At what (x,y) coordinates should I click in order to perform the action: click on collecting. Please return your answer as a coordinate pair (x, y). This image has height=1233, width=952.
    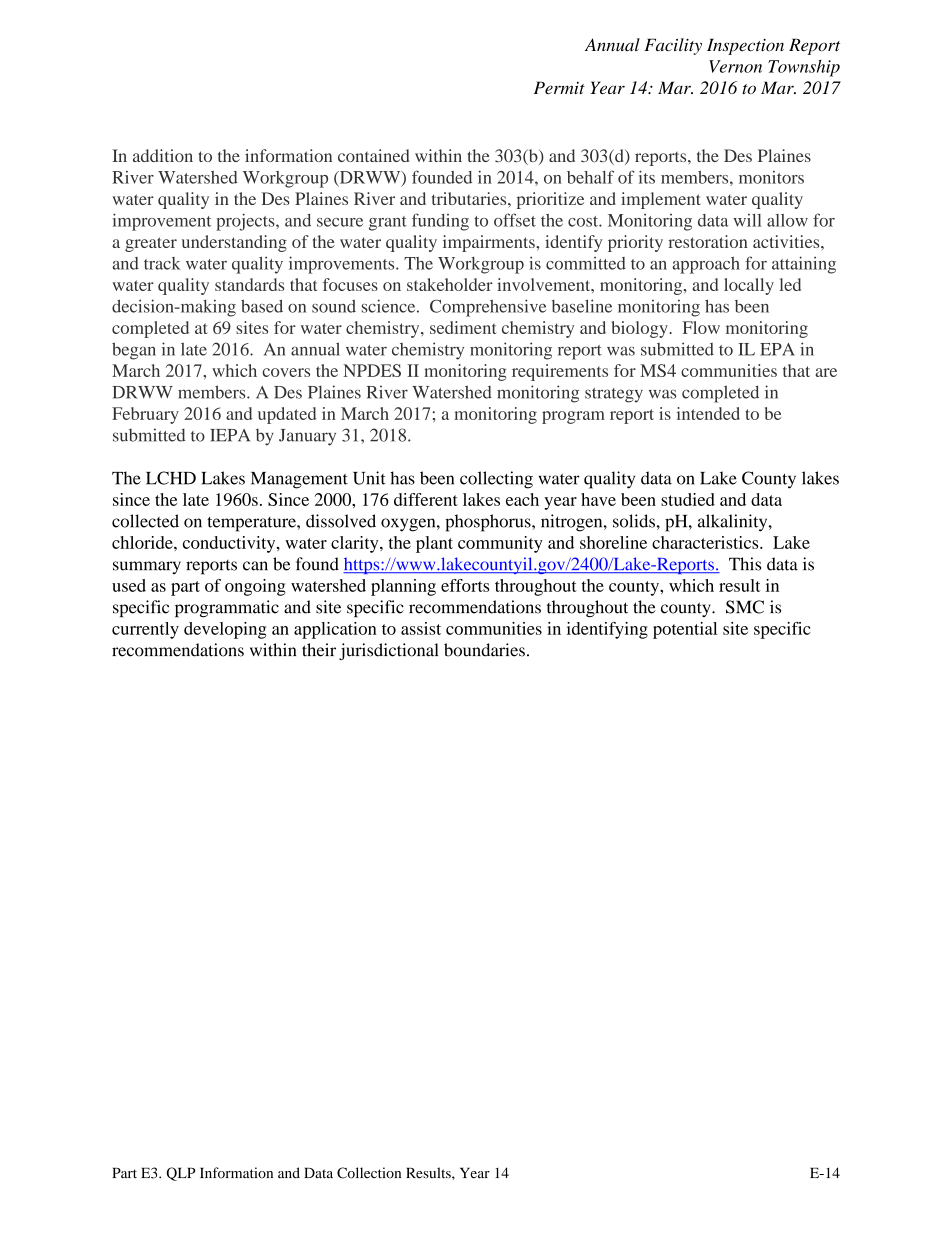
    Looking at the image, I should click on (496, 480).
